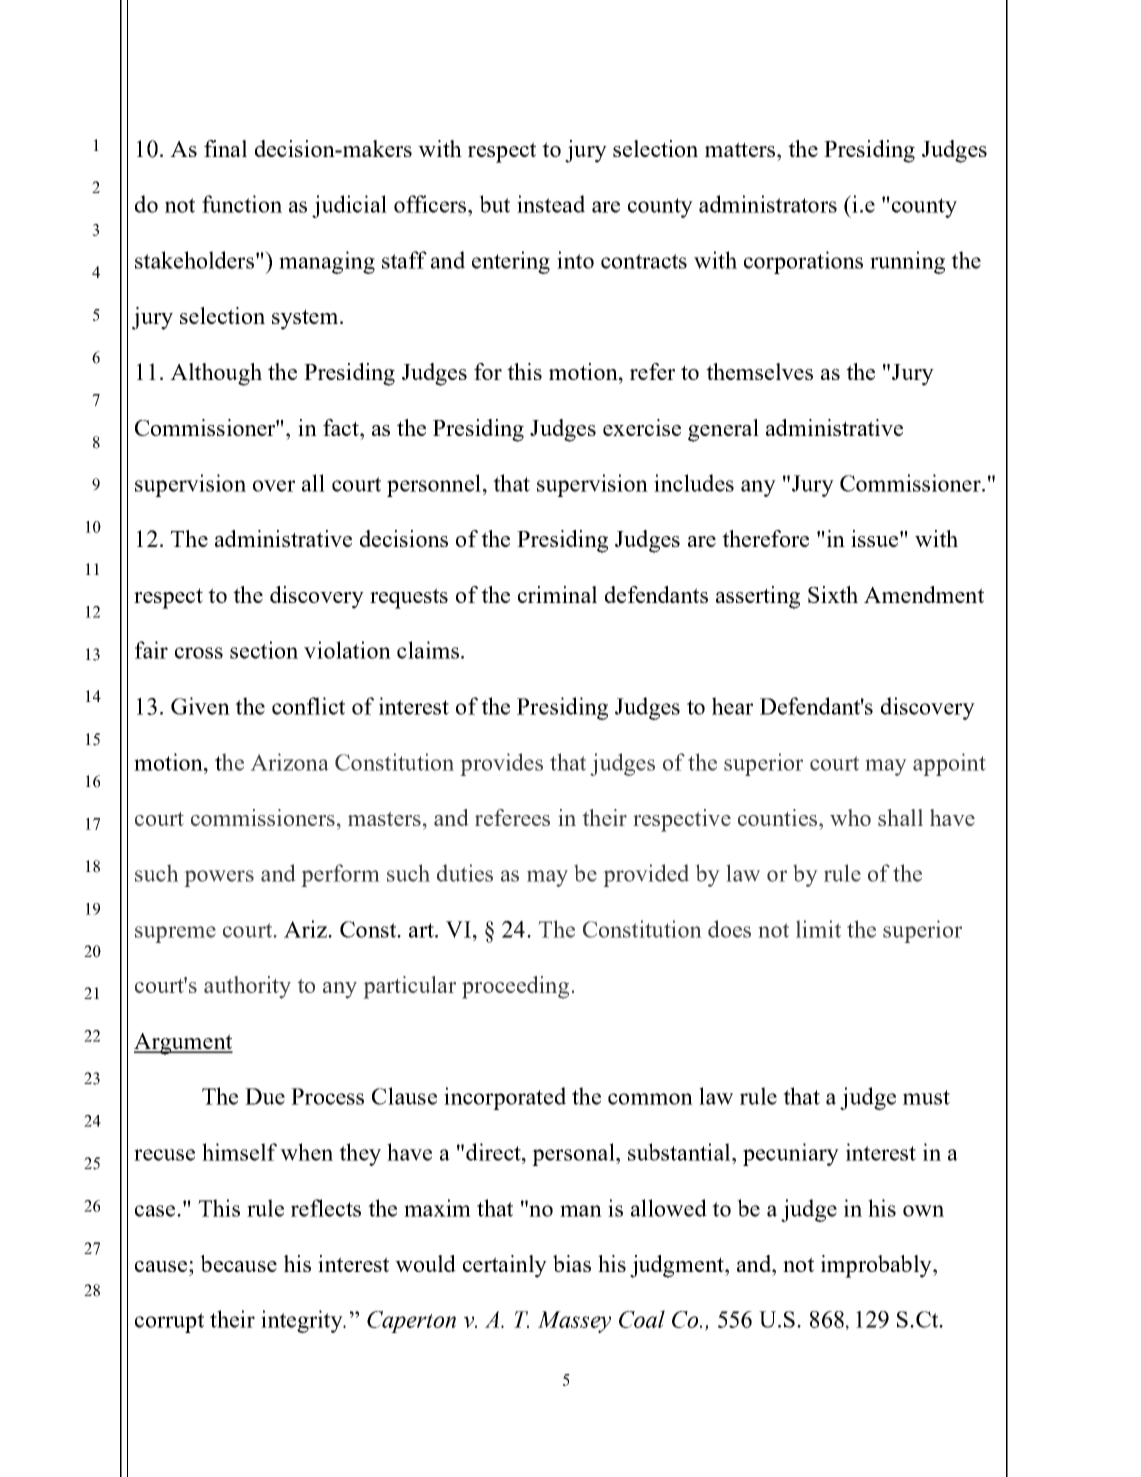  What do you see at coordinates (200, 706) in the image?
I see `Given` at bounding box center [200, 706].
